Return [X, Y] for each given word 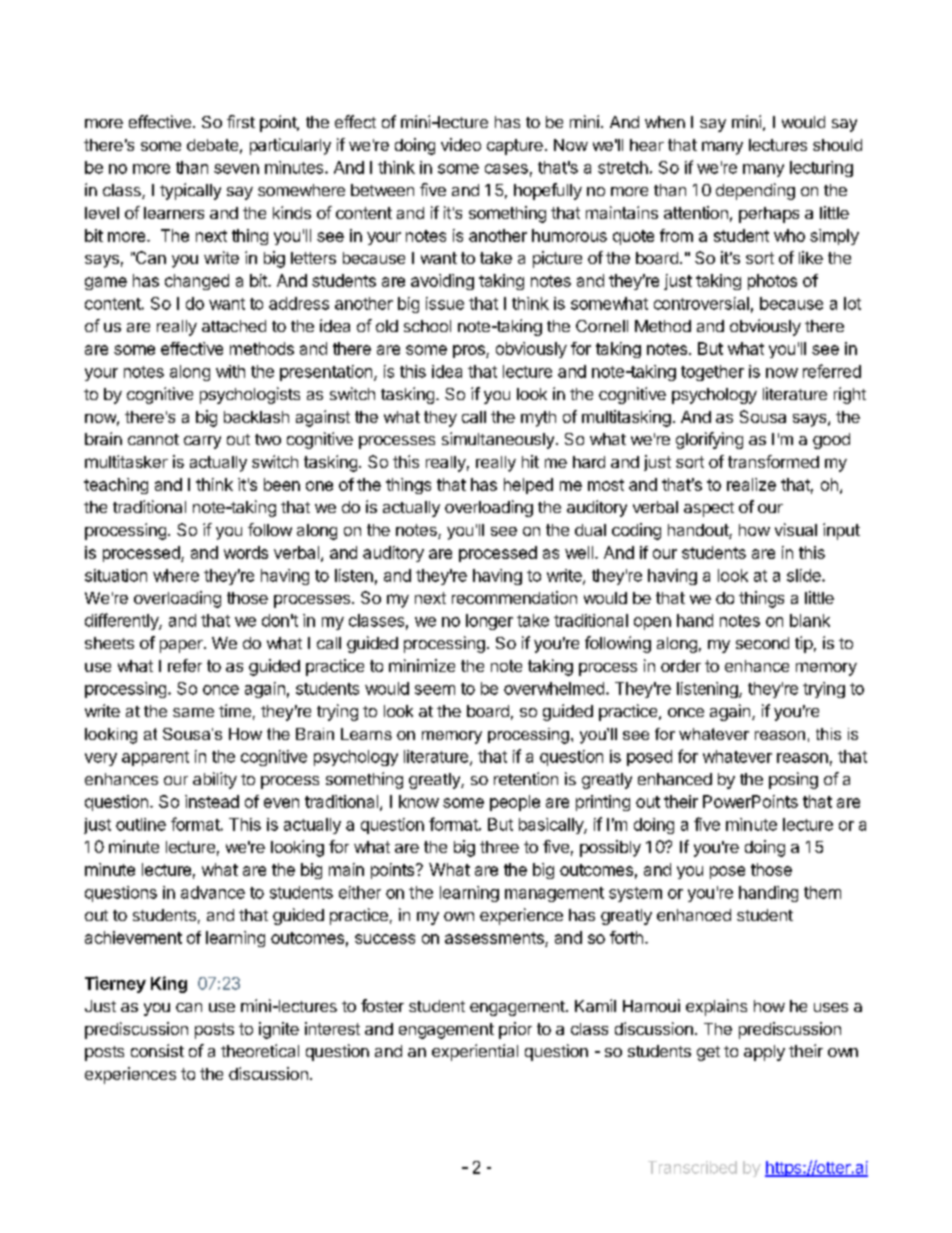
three [499, 847]
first [241, 121]
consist [157, 1050]
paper [182, 646]
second [762, 643]
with [230, 371]
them [822, 892]
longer [489, 622]
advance [213, 892]
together [712, 373]
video [461, 144]
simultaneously [498, 440]
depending [755, 191]
